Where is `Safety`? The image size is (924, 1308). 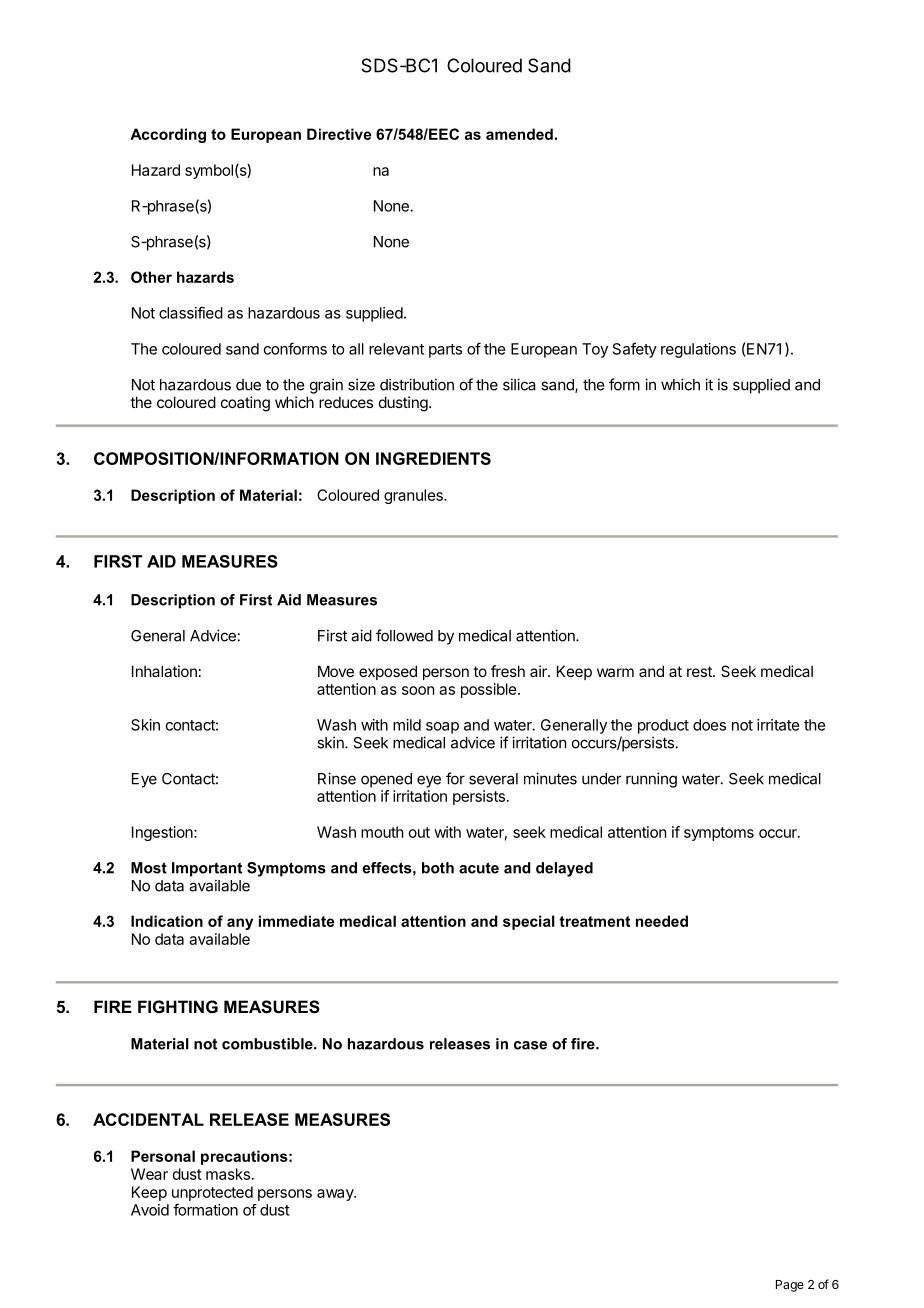
Safety is located at coordinates (635, 350).
